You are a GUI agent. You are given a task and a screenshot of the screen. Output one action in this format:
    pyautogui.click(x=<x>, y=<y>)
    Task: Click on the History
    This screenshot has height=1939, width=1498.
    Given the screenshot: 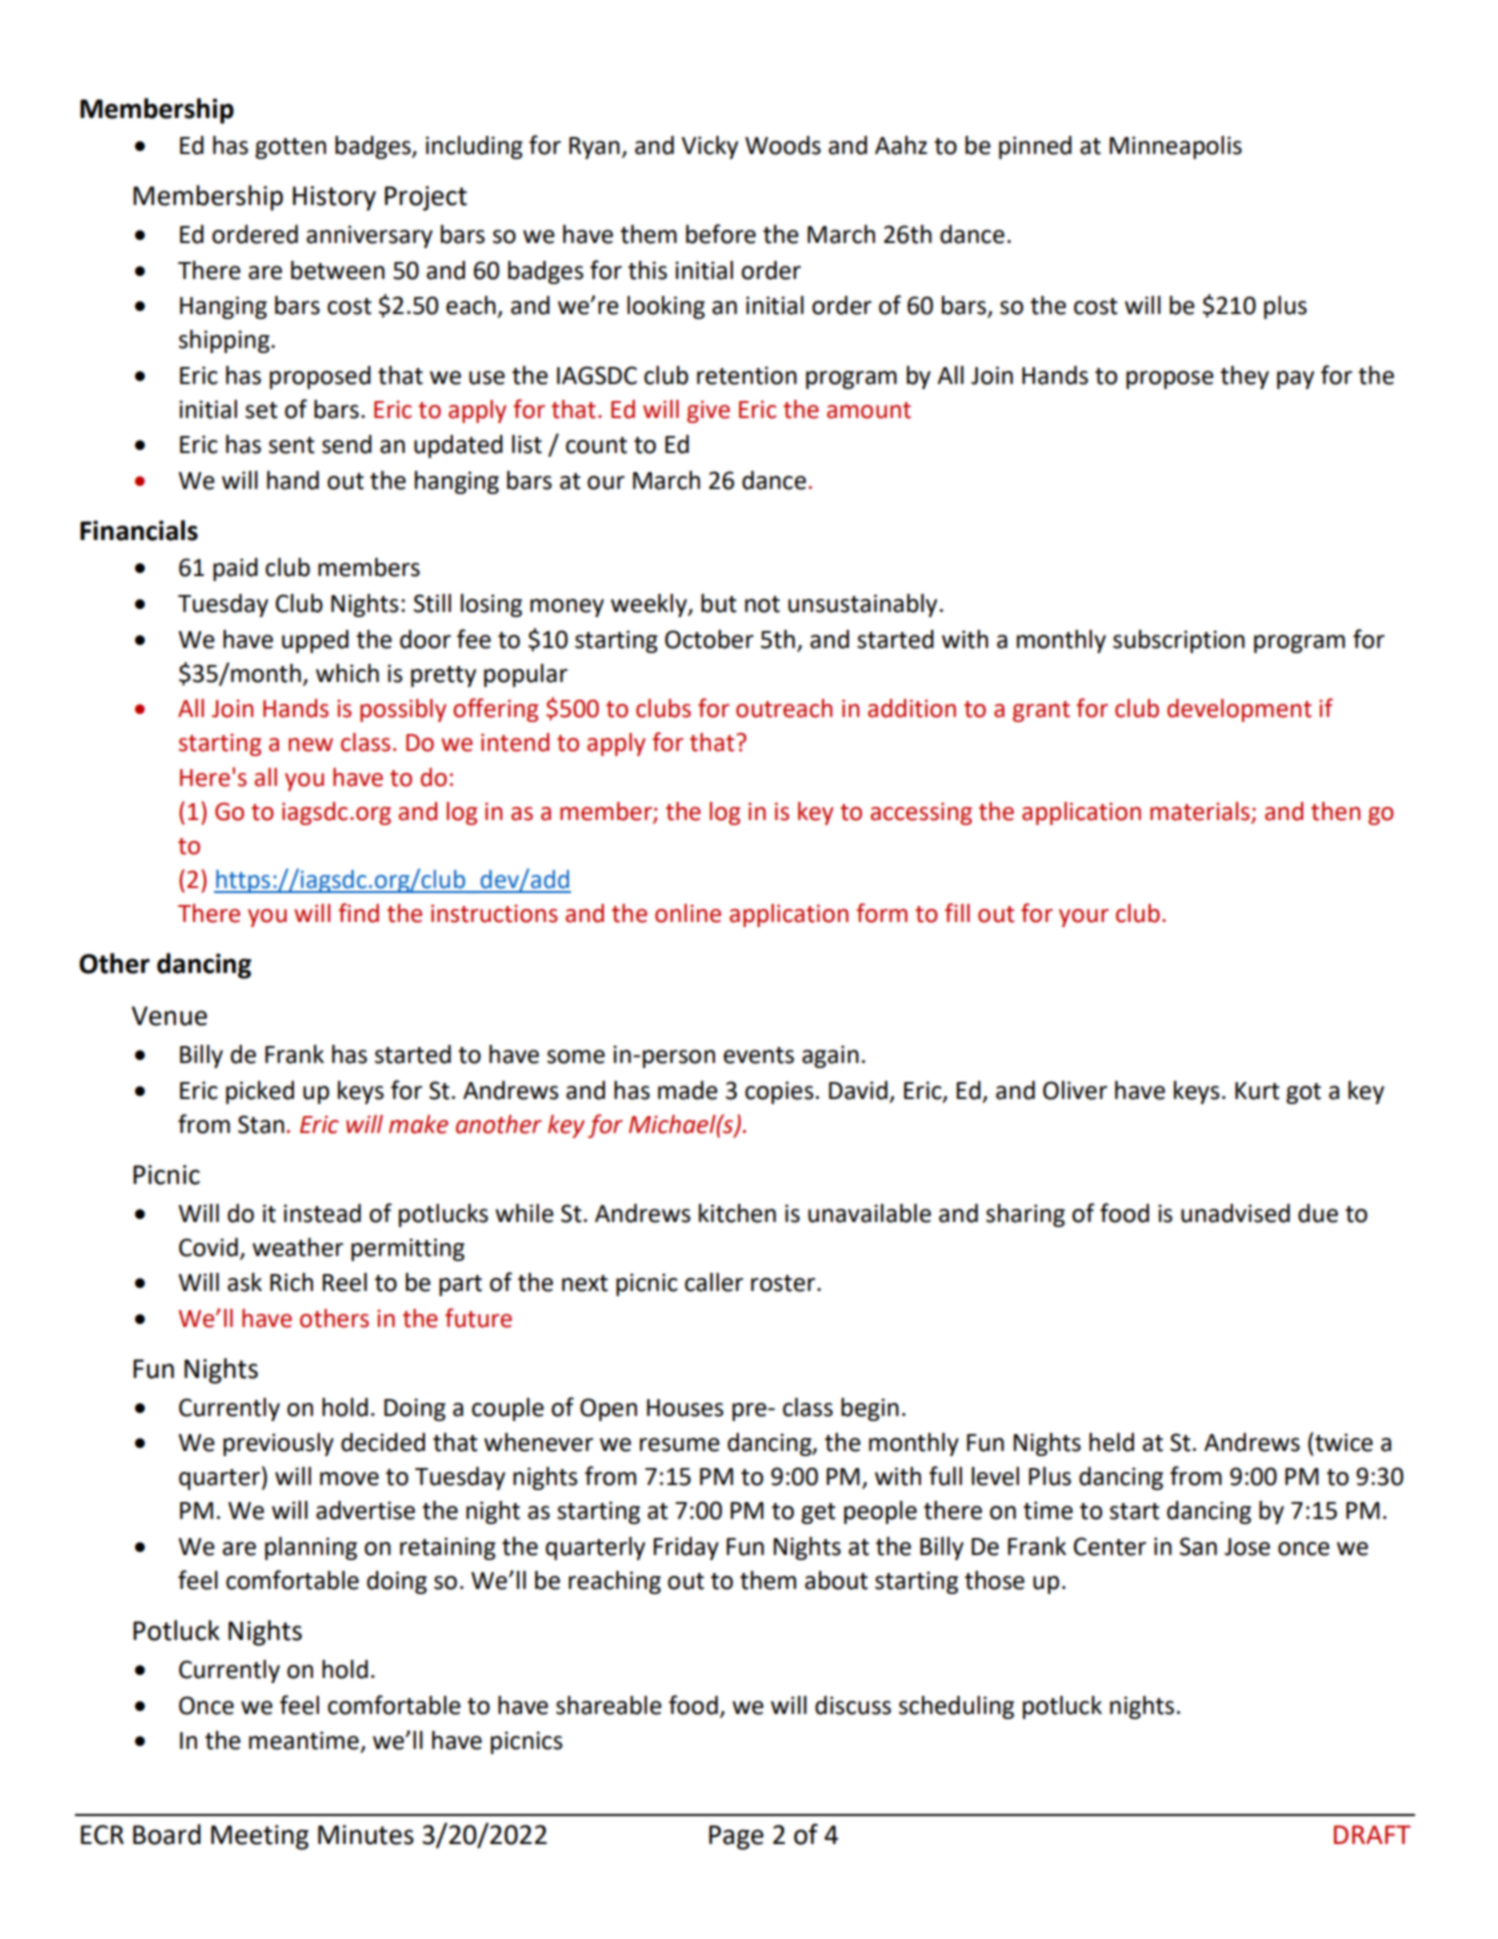 What is the action you would take?
    pyautogui.click(x=334, y=198)
